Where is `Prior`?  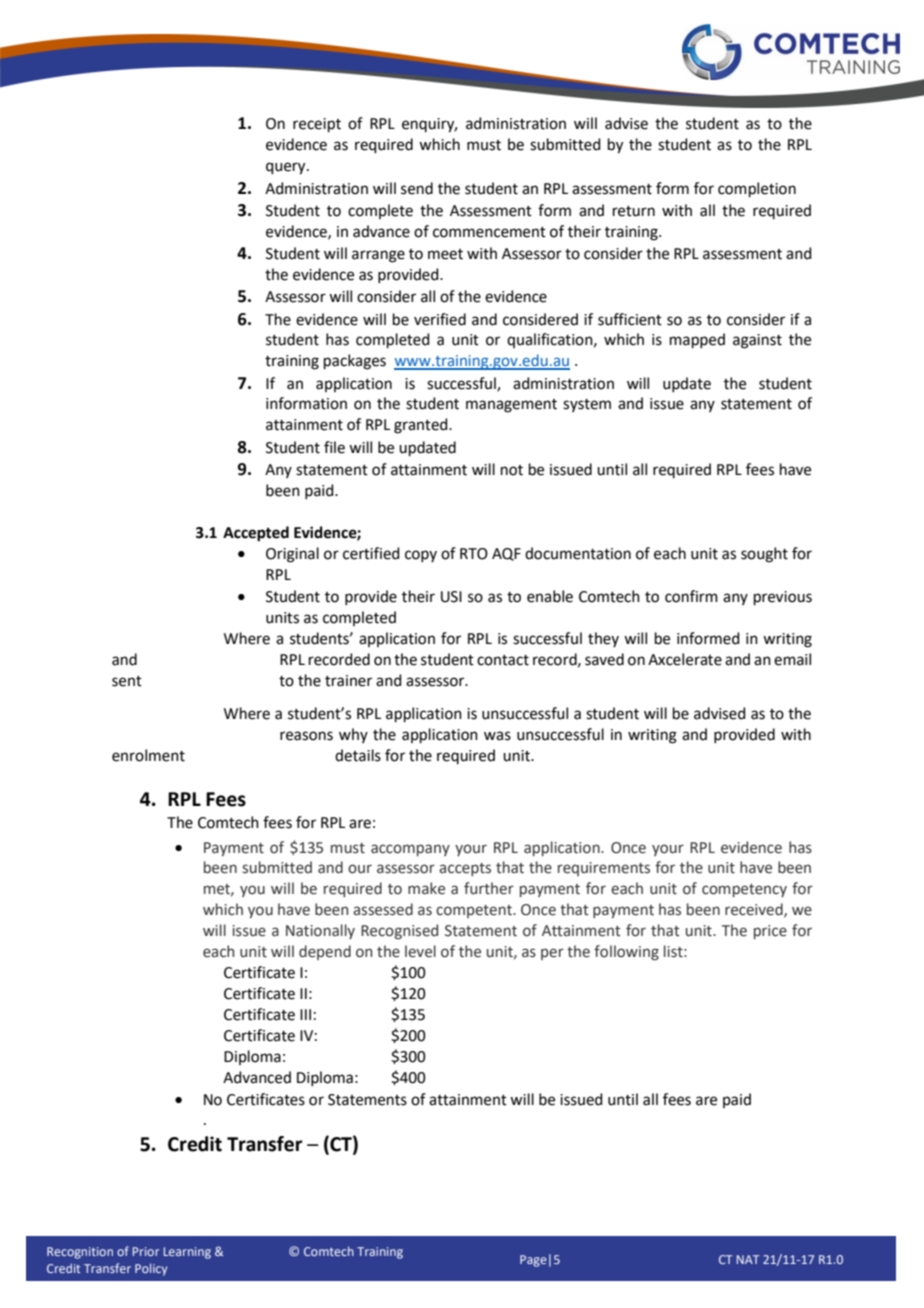
Prior is located at coordinates (146, 1251).
